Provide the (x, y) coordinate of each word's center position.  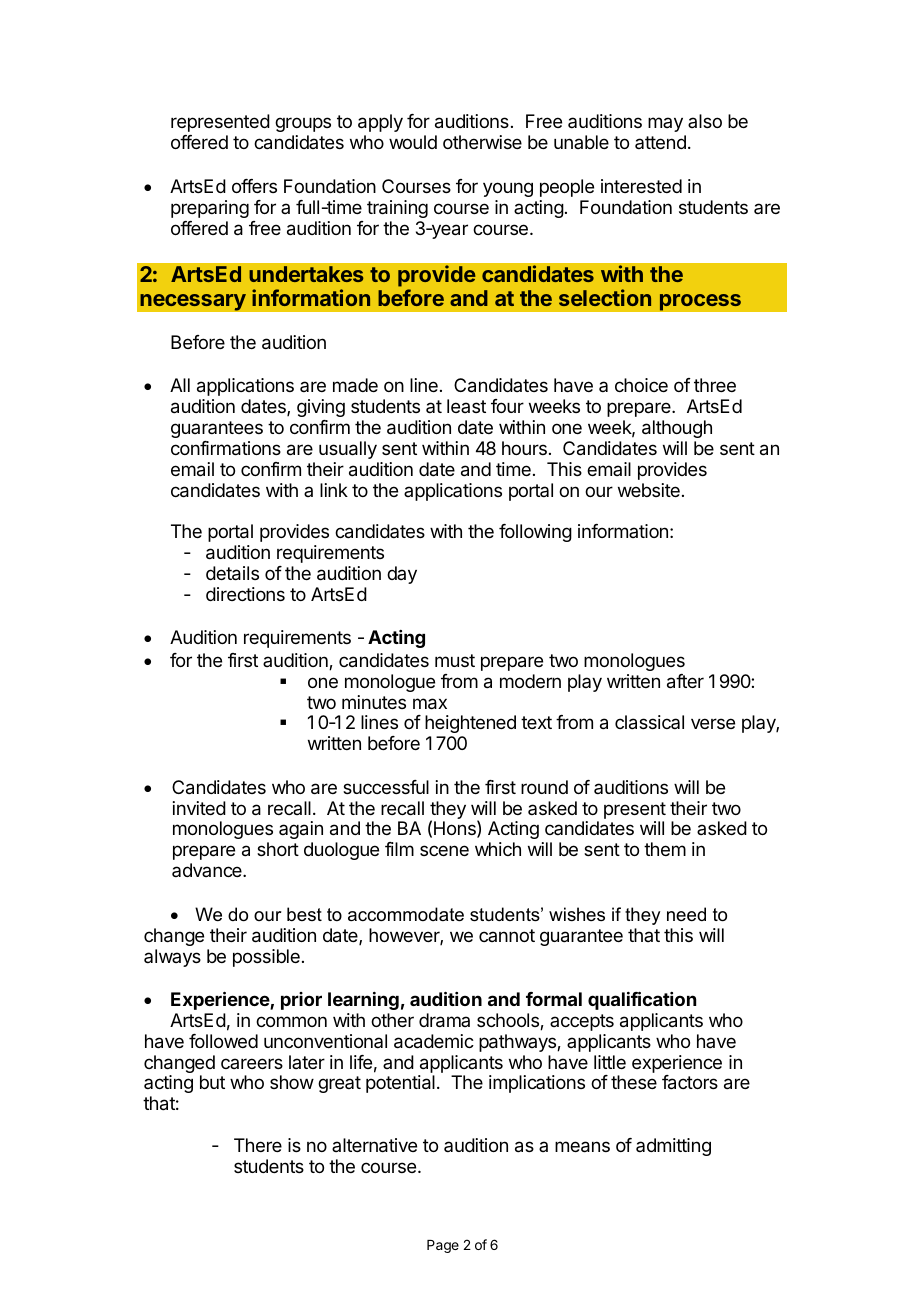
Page (443, 1246)
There (258, 1145)
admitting (673, 1147)
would (413, 142)
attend (660, 142)
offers (254, 186)
